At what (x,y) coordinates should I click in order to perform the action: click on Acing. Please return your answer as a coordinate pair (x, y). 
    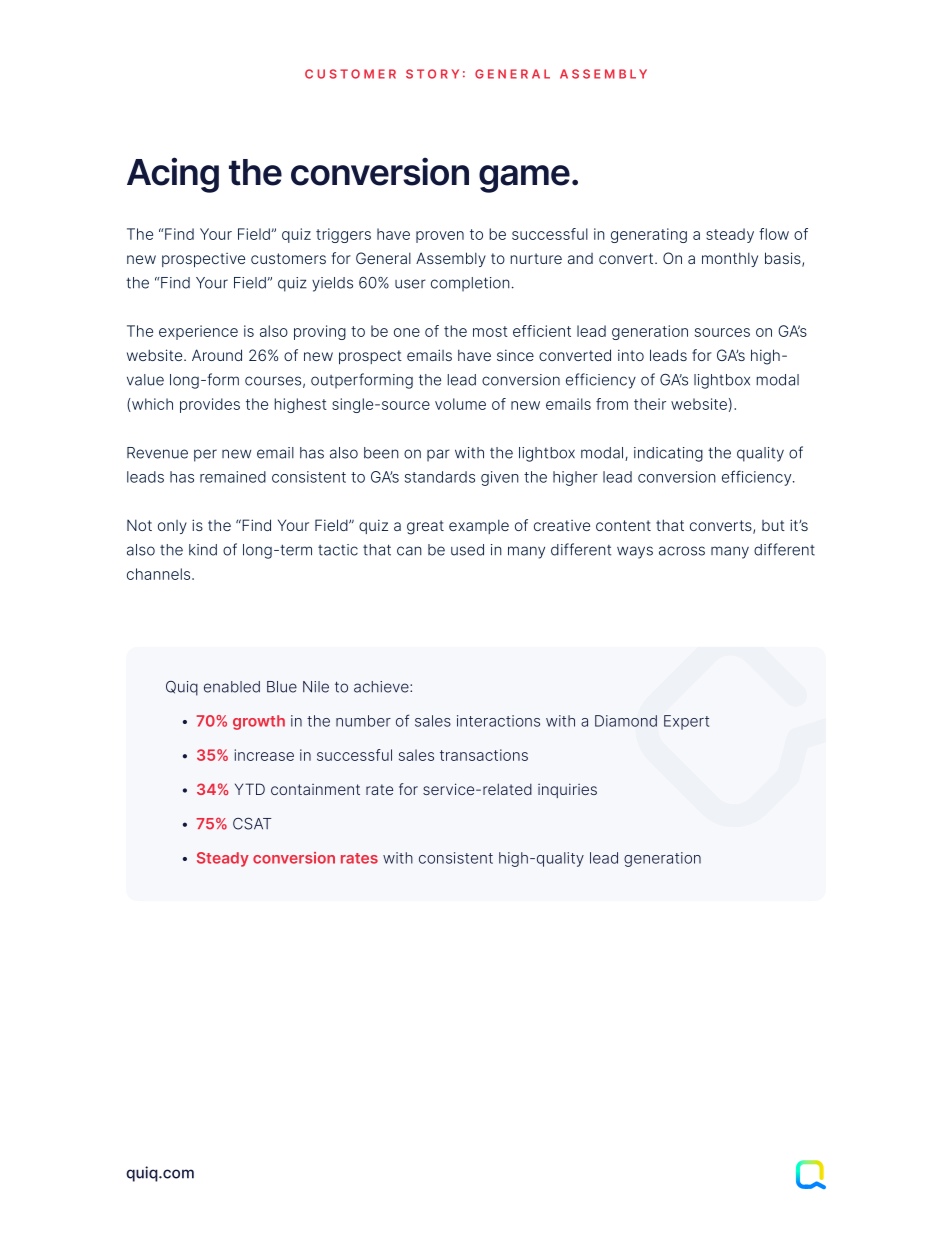
    Looking at the image, I should click on (173, 175).
